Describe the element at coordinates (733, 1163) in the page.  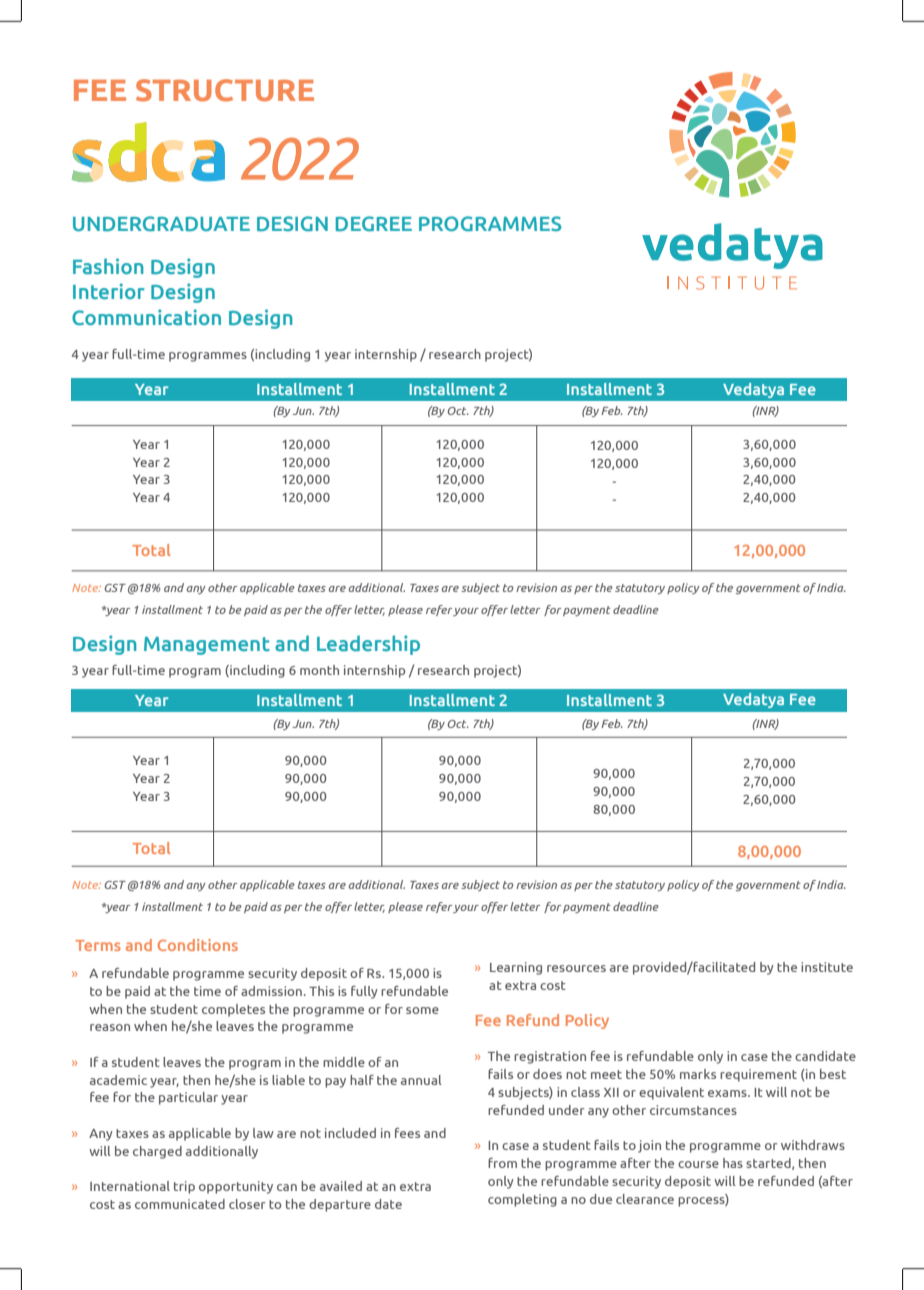
I see `has` at that location.
